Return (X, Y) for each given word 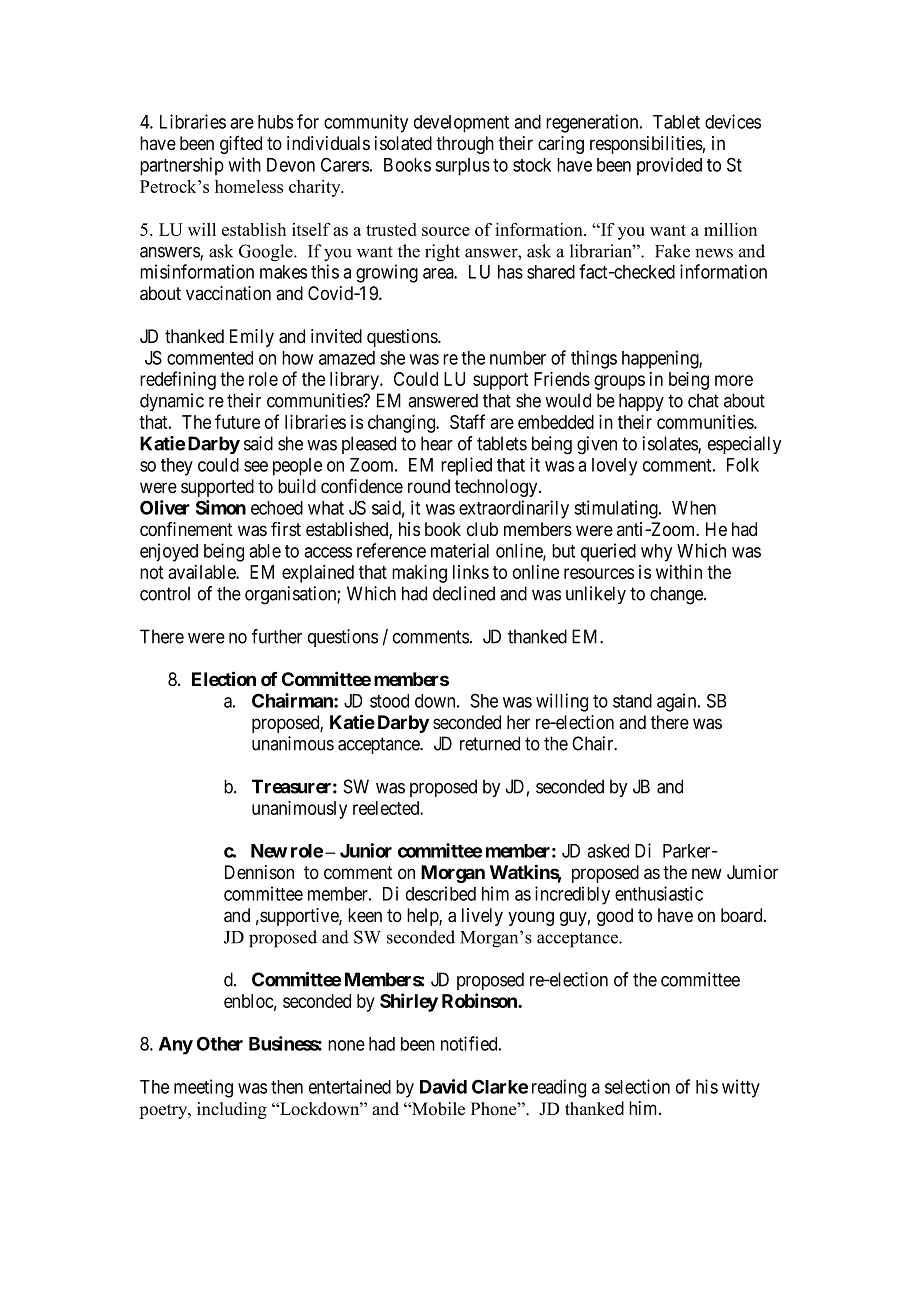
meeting (203, 1088)
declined (464, 593)
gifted (241, 145)
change (677, 595)
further (277, 636)
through (465, 145)
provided (669, 166)
